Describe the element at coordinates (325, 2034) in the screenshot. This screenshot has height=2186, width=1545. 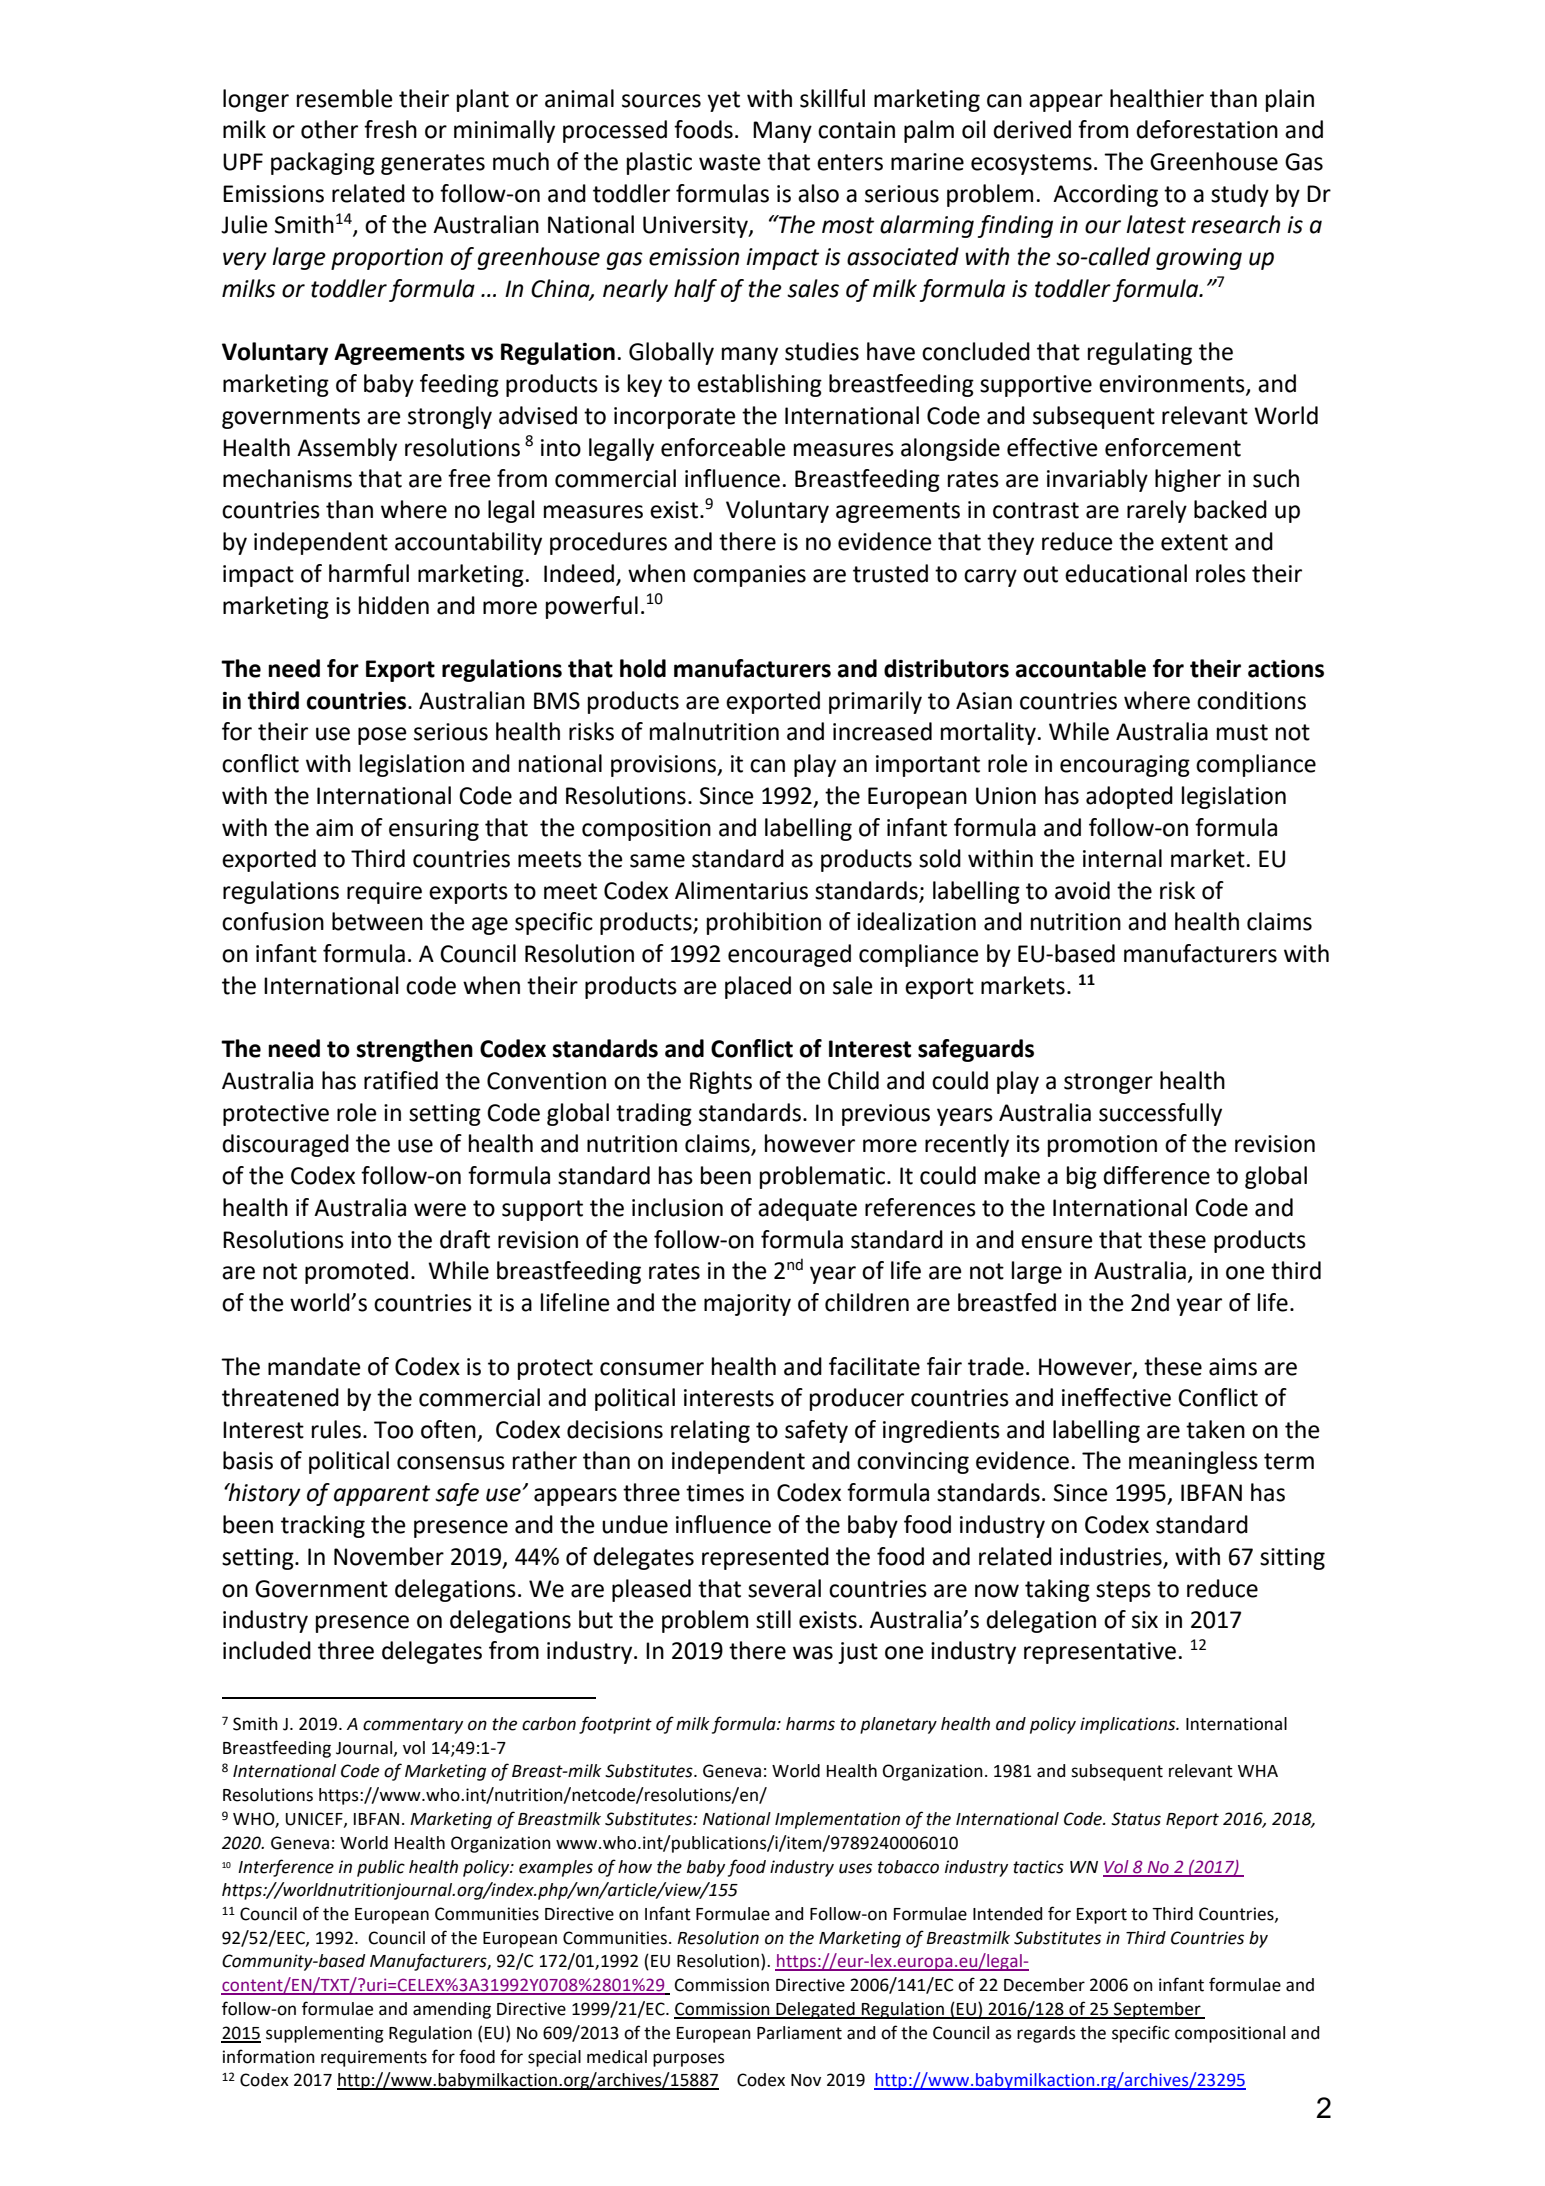
I see `supplementing` at that location.
